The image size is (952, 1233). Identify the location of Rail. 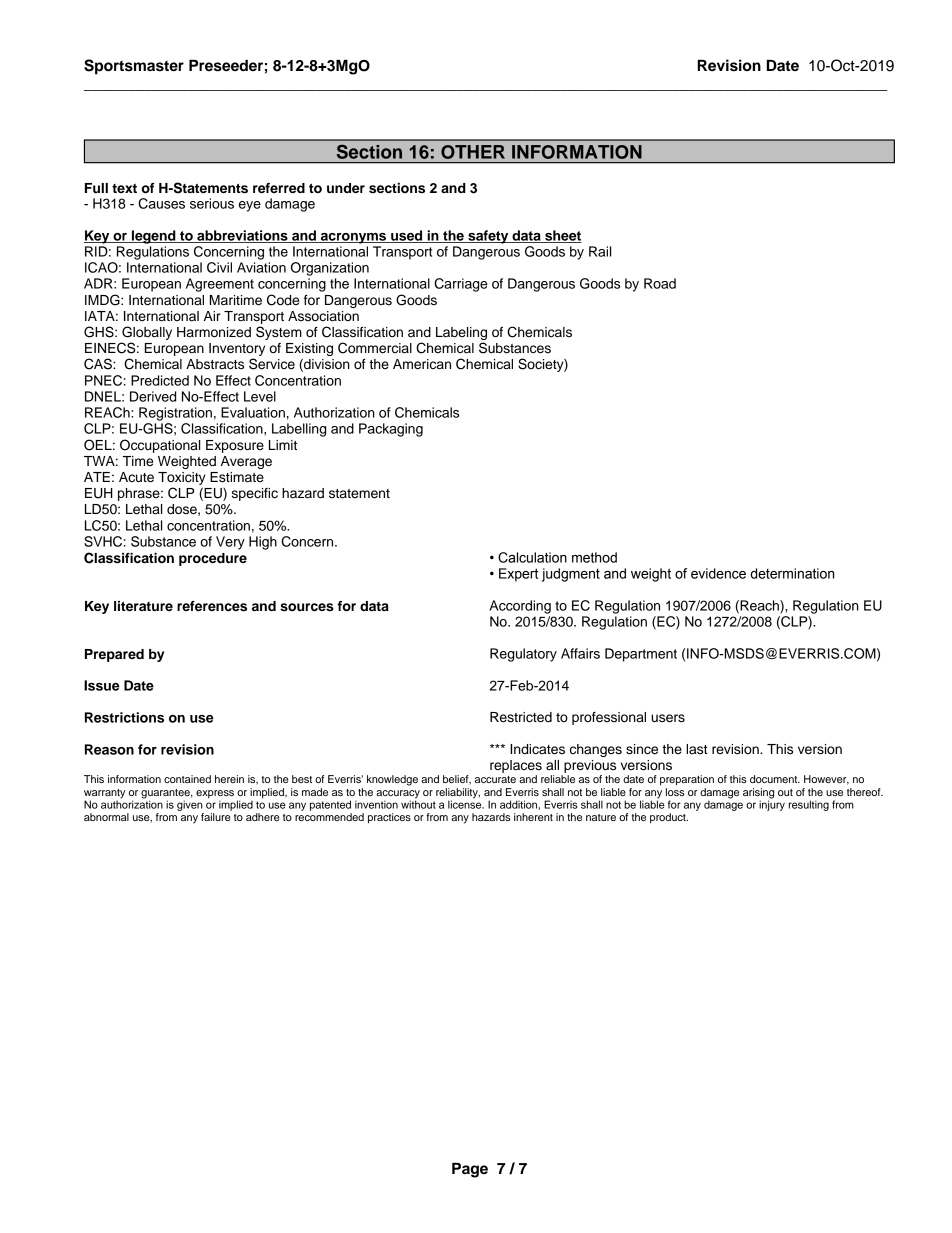
(600, 251).
